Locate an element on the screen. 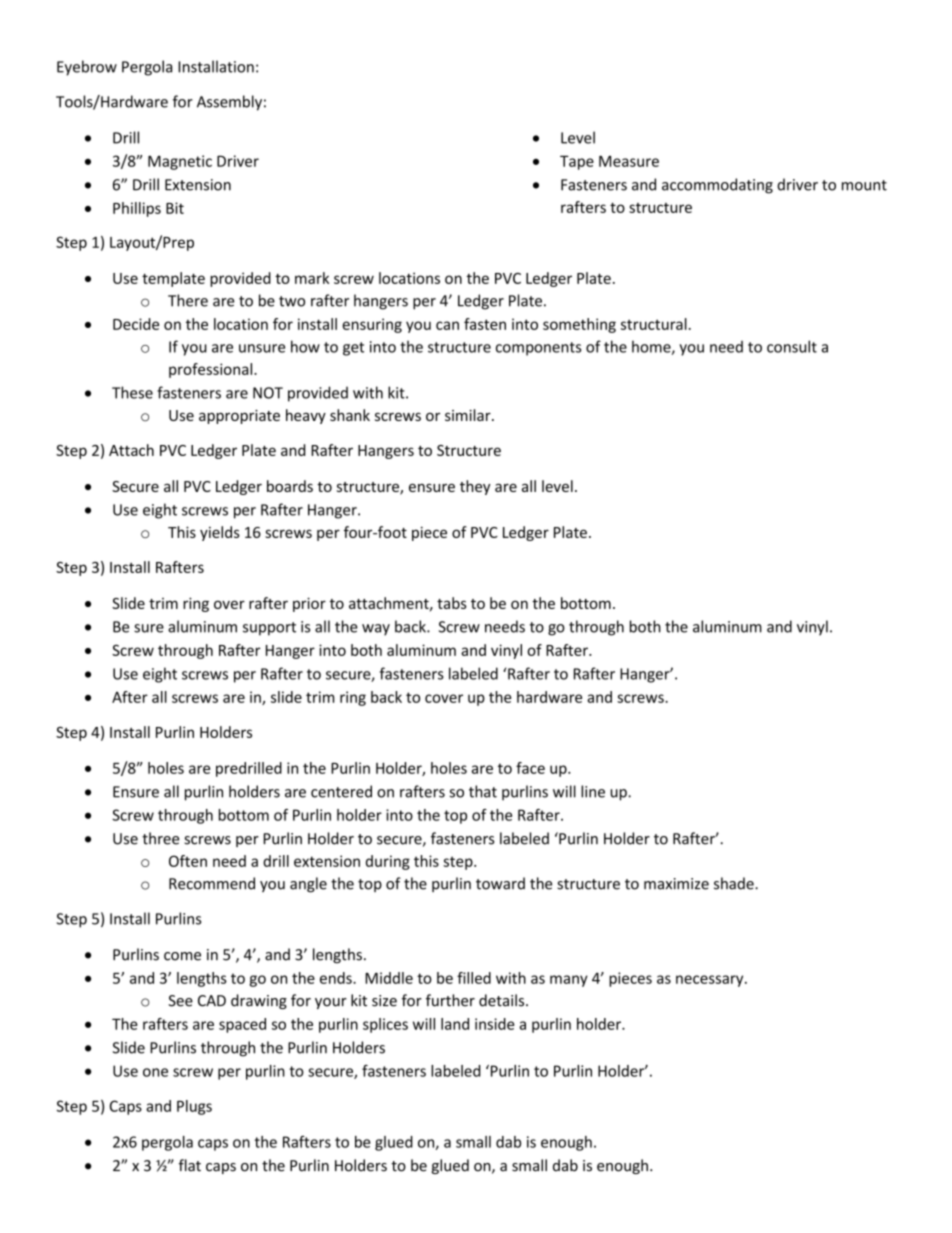 Image resolution: width=952 pixels, height=1233 pixels. come is located at coordinates (182, 956).
